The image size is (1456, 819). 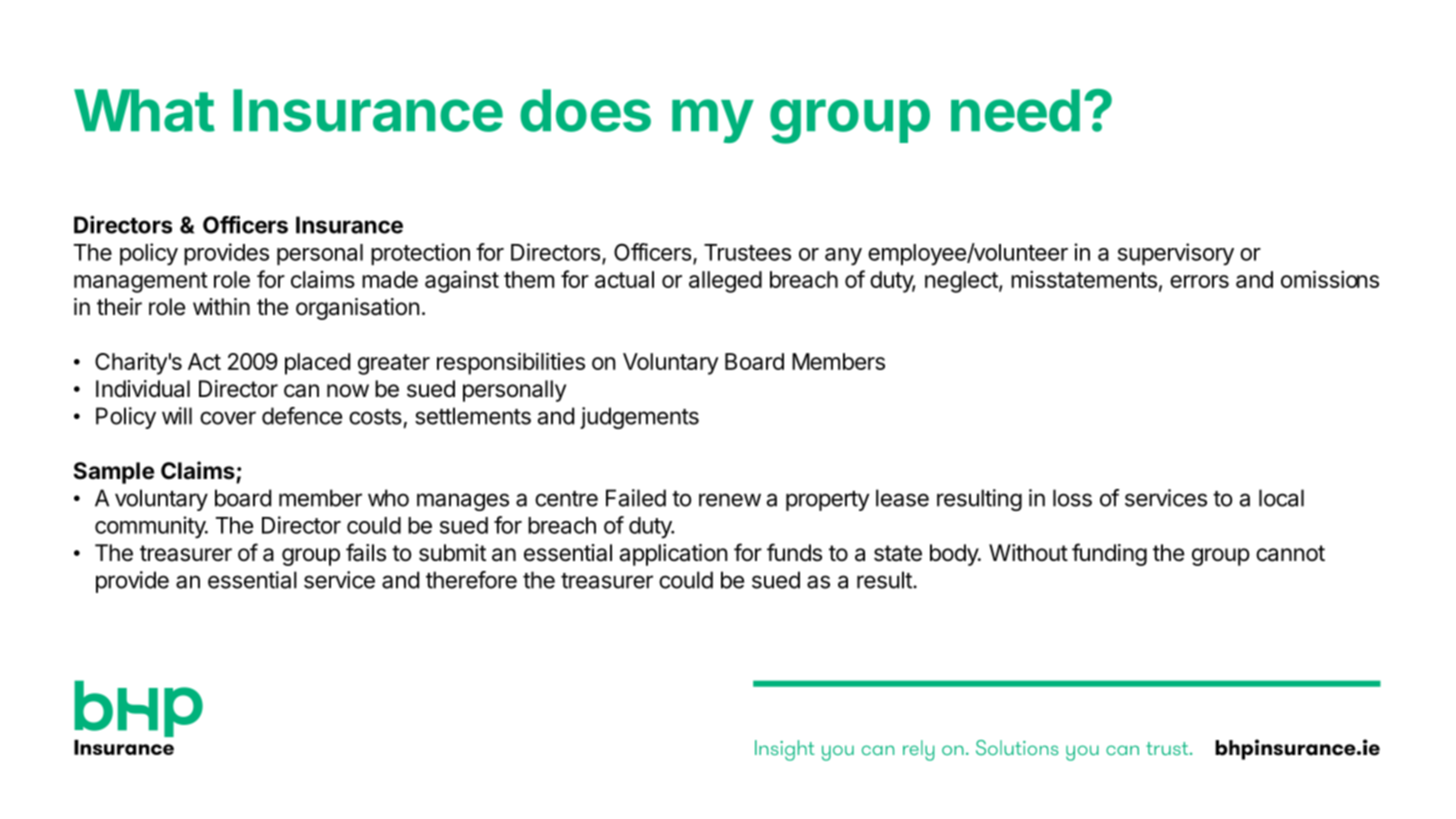 What do you see at coordinates (317, 364) in the page?
I see `placed` at bounding box center [317, 364].
